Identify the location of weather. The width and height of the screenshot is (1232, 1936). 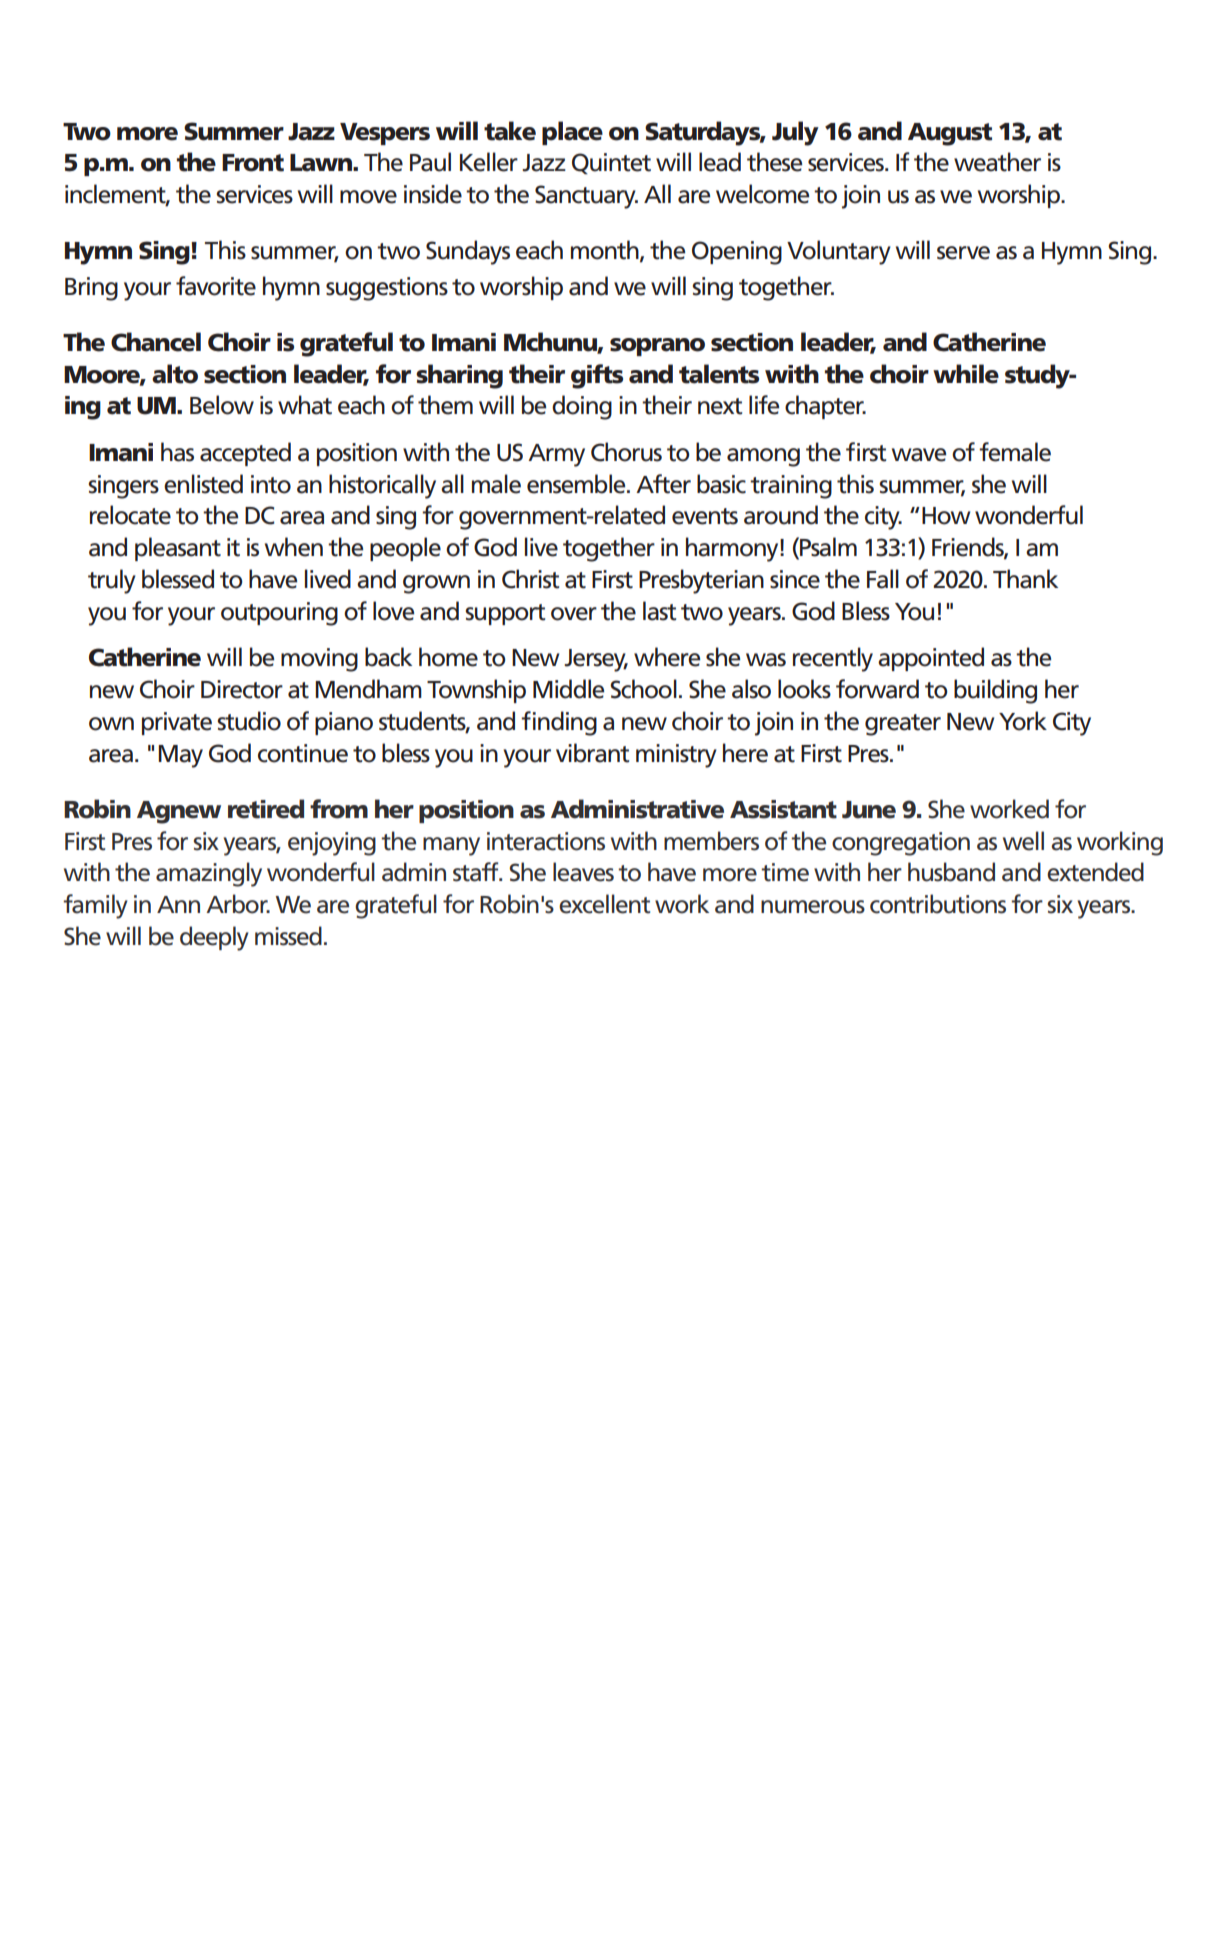
(997, 162).
